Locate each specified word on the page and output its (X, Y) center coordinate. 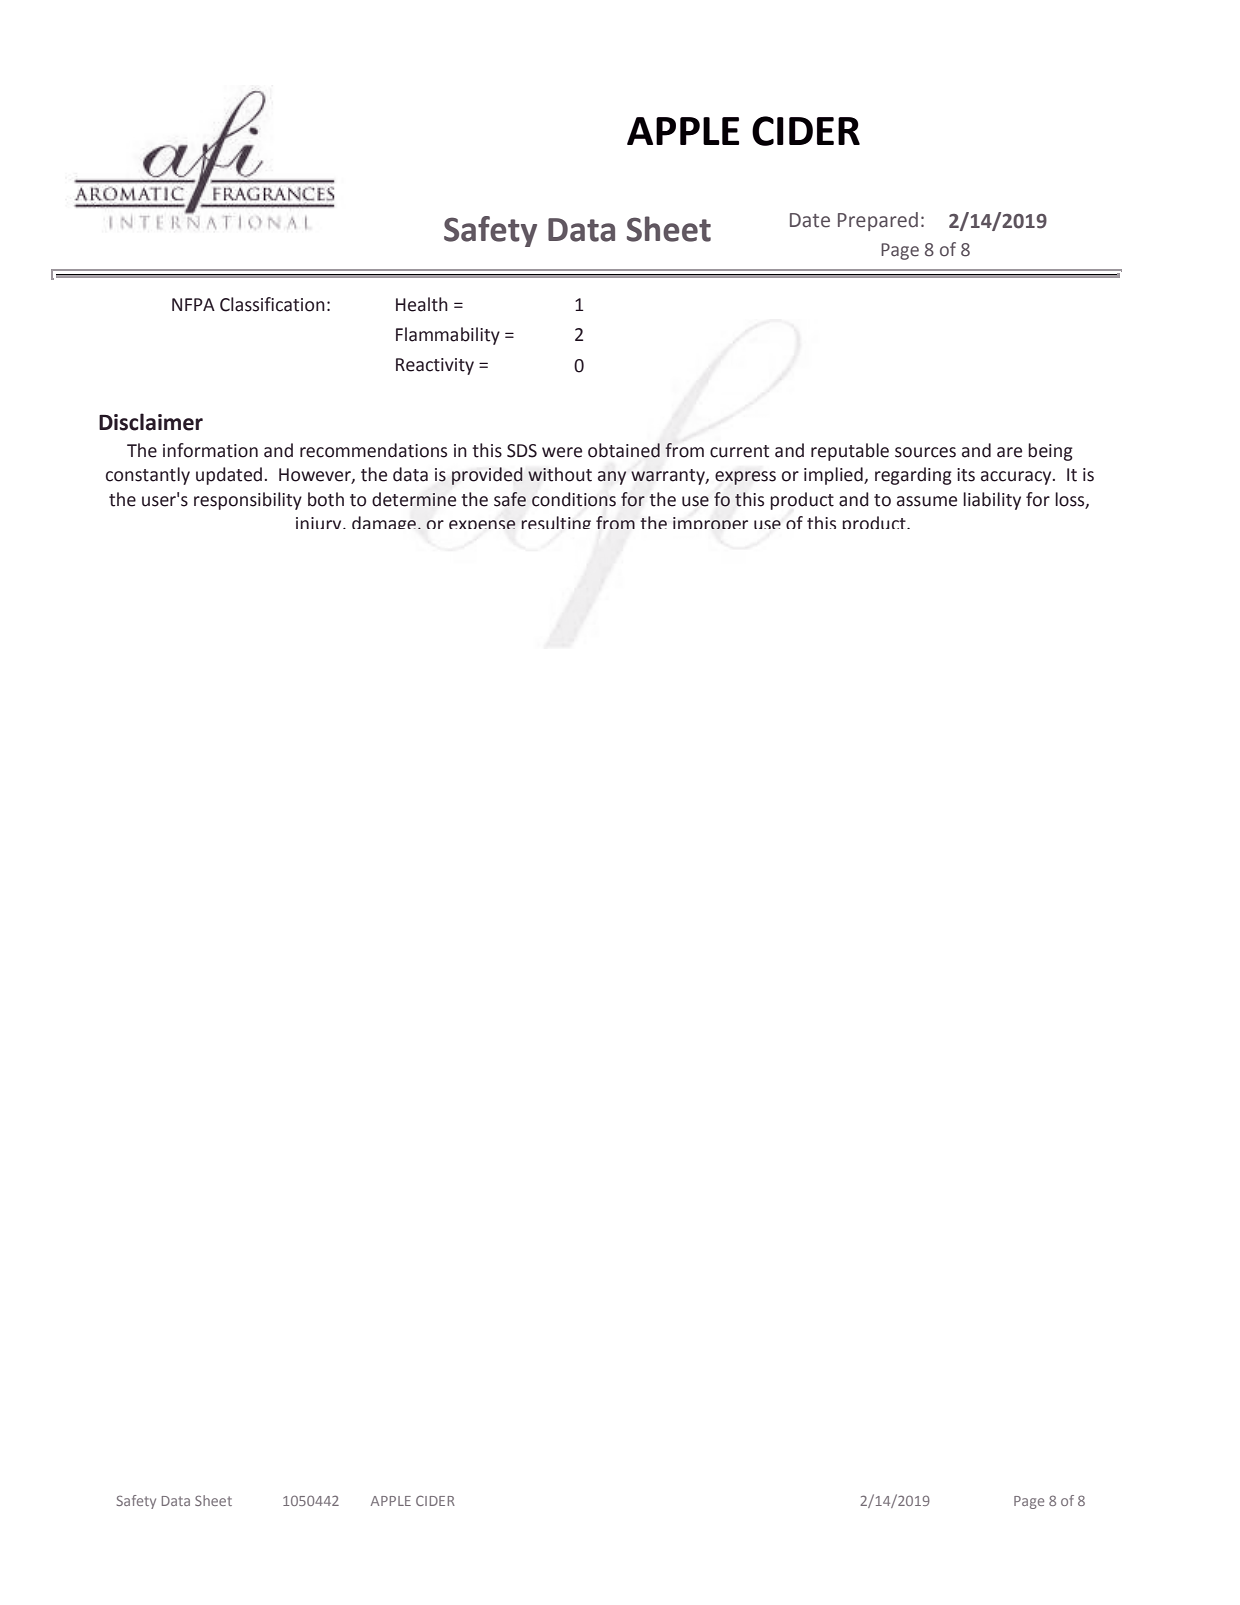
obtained (624, 450)
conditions (574, 499)
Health (422, 304)
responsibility (248, 501)
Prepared (878, 221)
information (210, 450)
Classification (272, 304)
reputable (850, 452)
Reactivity (435, 366)
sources (925, 452)
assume (927, 501)
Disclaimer (151, 422)
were (562, 452)
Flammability (448, 336)
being (1050, 452)
